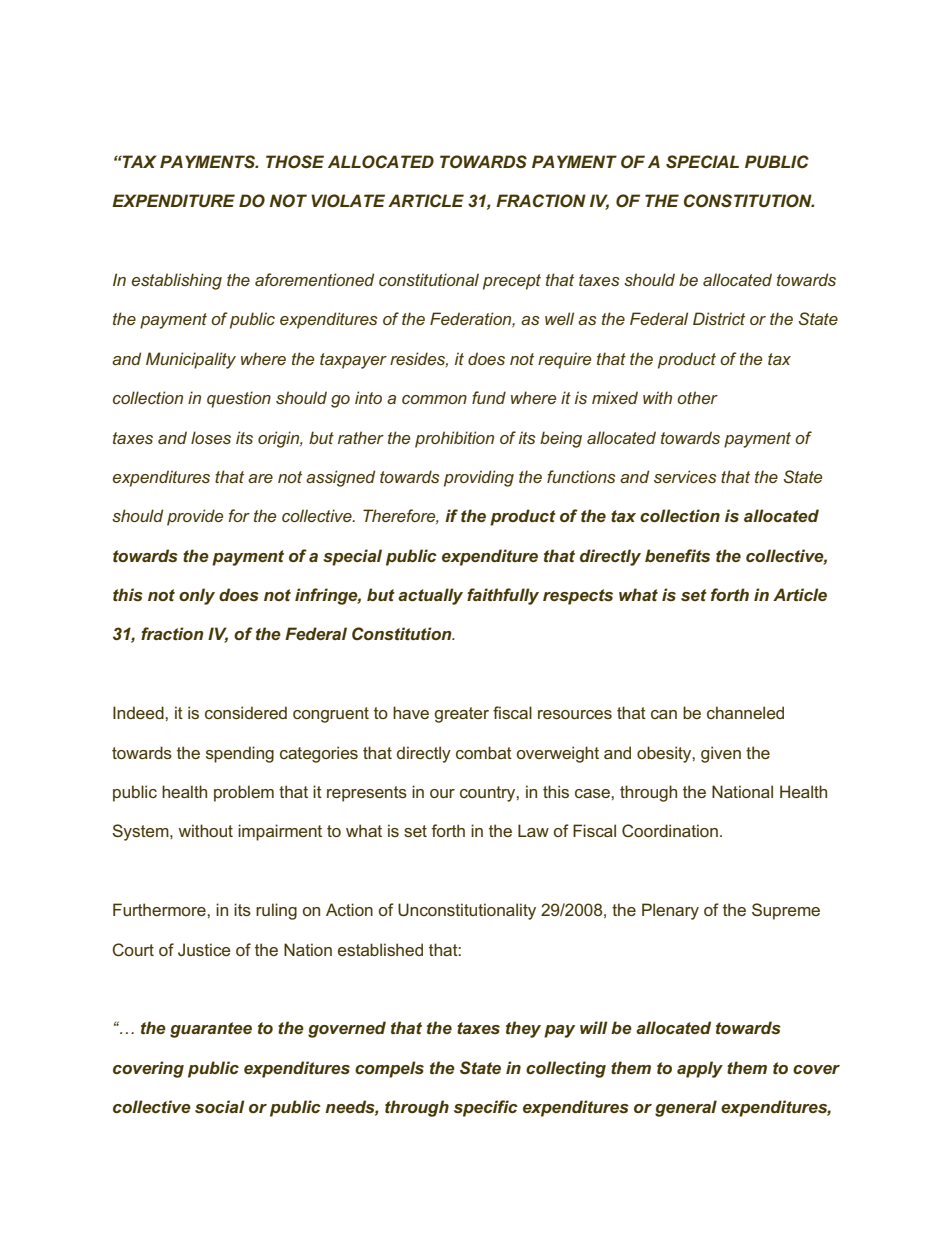  What do you see at coordinates (295, 162) in the page?
I see `THOSE` at bounding box center [295, 162].
